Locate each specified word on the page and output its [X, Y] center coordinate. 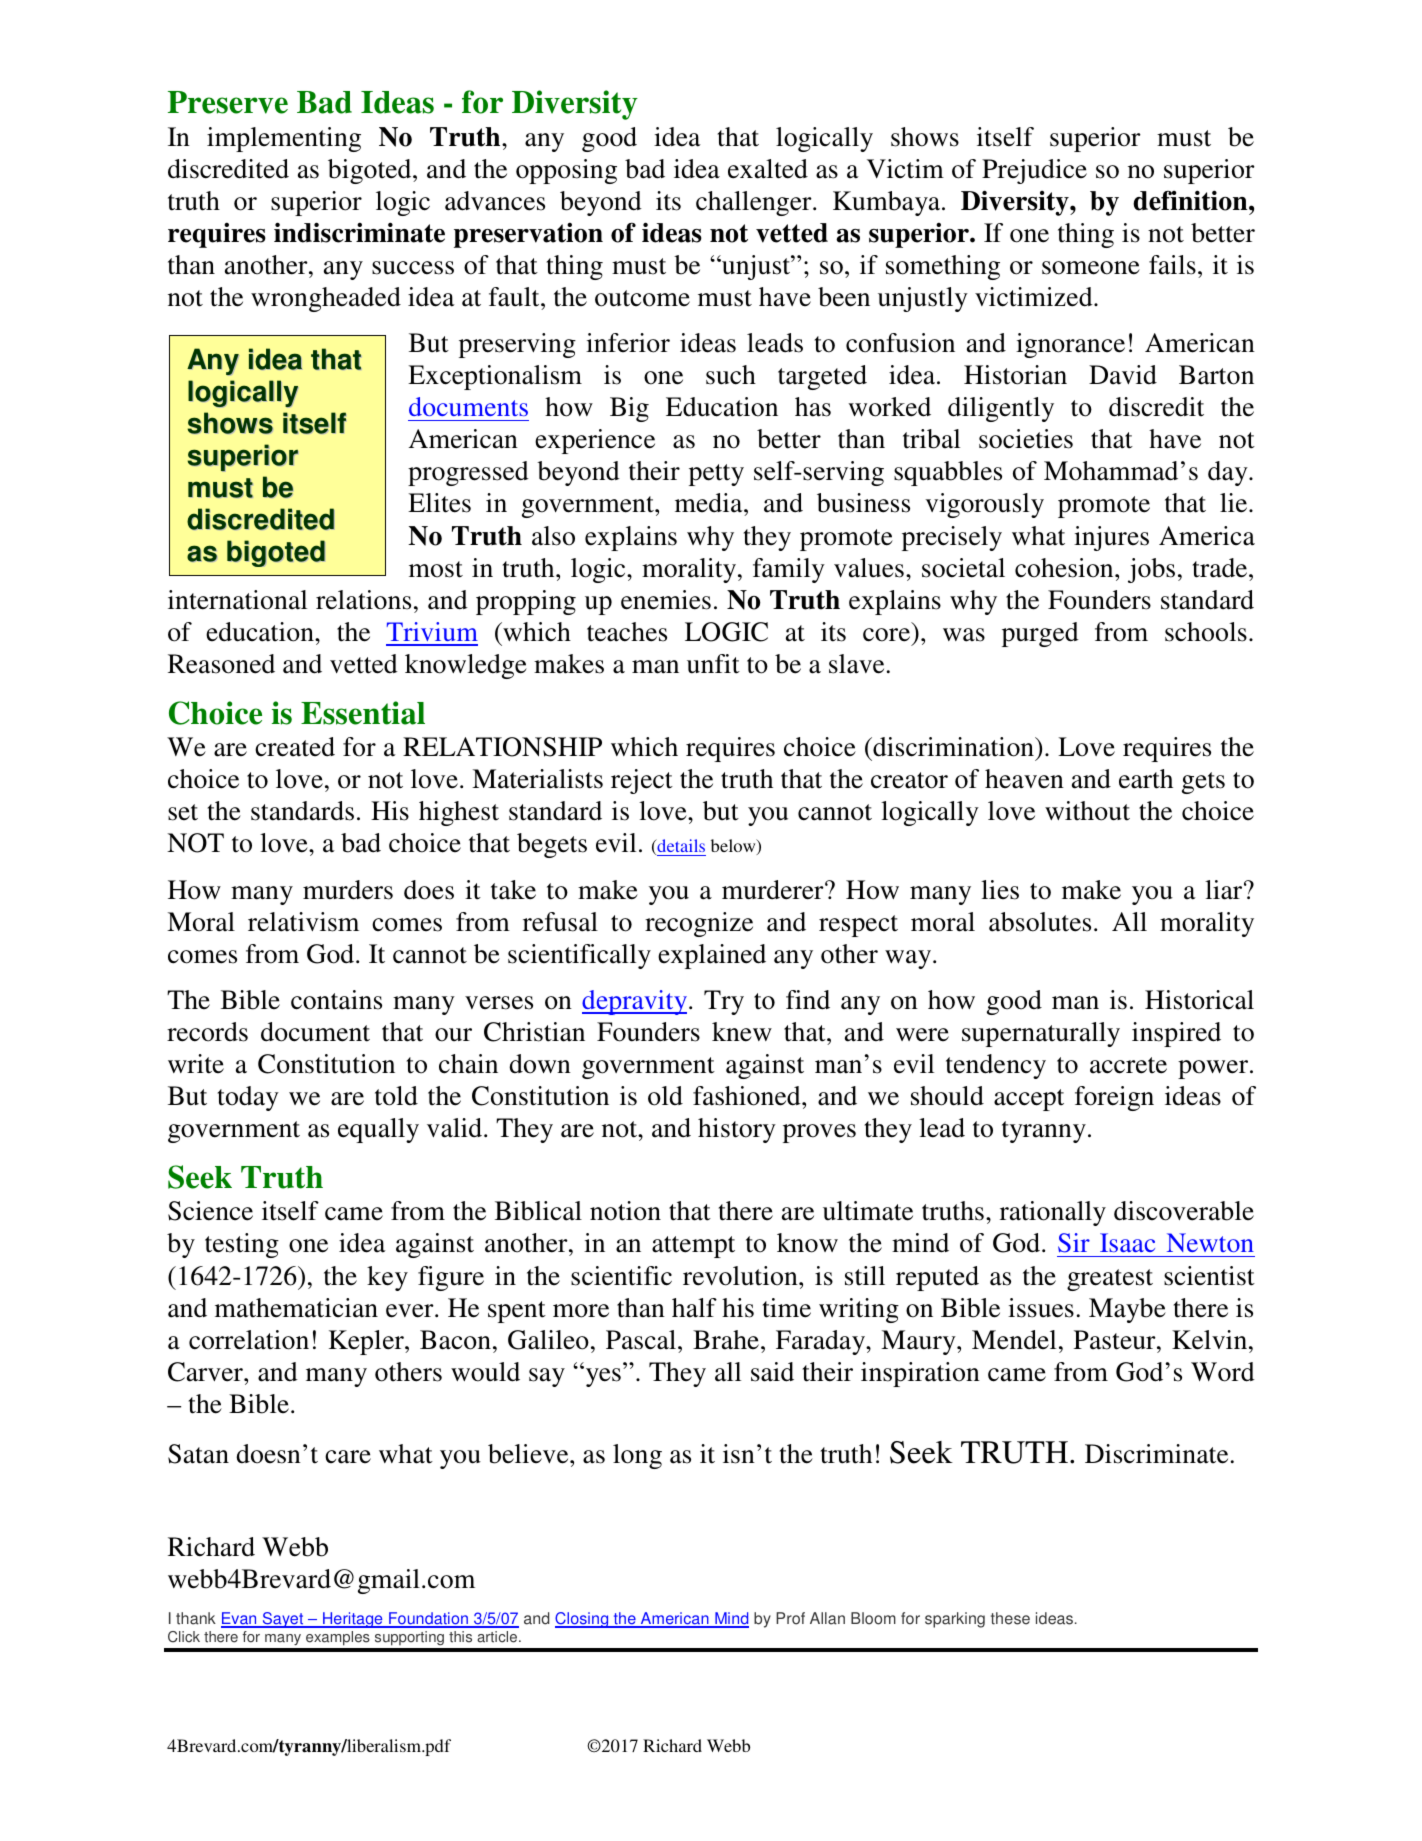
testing [242, 1245]
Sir [1074, 1243]
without [1087, 811]
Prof [790, 1618]
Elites [439, 503]
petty [716, 475]
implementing [284, 139]
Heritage [353, 1620]
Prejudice [1034, 171]
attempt [693, 1247]
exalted [768, 169]
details [680, 847]
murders [348, 890]
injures [1111, 538]
